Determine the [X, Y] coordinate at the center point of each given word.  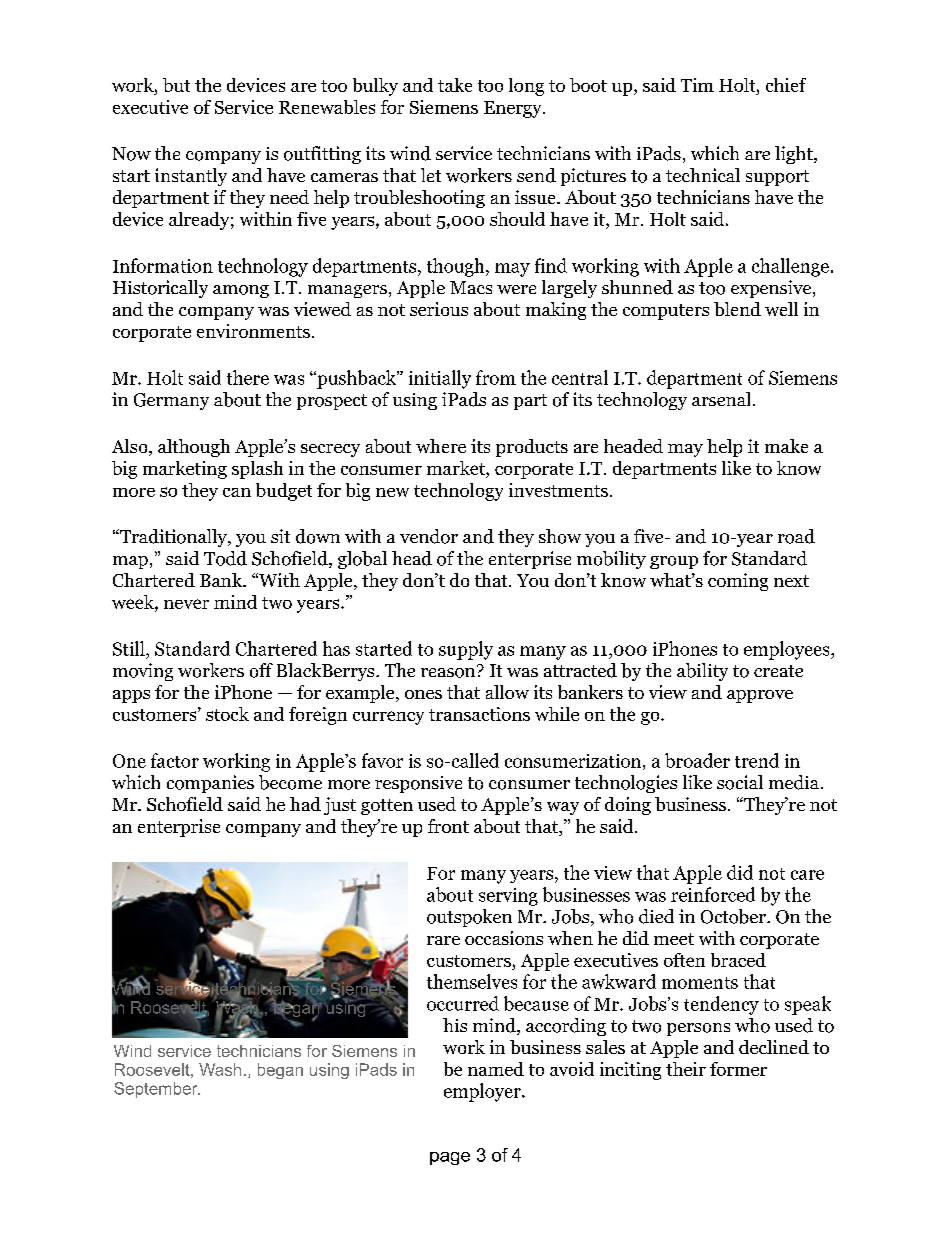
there [248, 377]
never [186, 604]
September [157, 1090]
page [450, 1158]
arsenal [721, 399]
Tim [697, 85]
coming [738, 582]
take [455, 85]
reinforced [713, 894]
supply [466, 650]
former [738, 1069]
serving [508, 897]
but [176, 85]
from [496, 377]
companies [210, 784]
